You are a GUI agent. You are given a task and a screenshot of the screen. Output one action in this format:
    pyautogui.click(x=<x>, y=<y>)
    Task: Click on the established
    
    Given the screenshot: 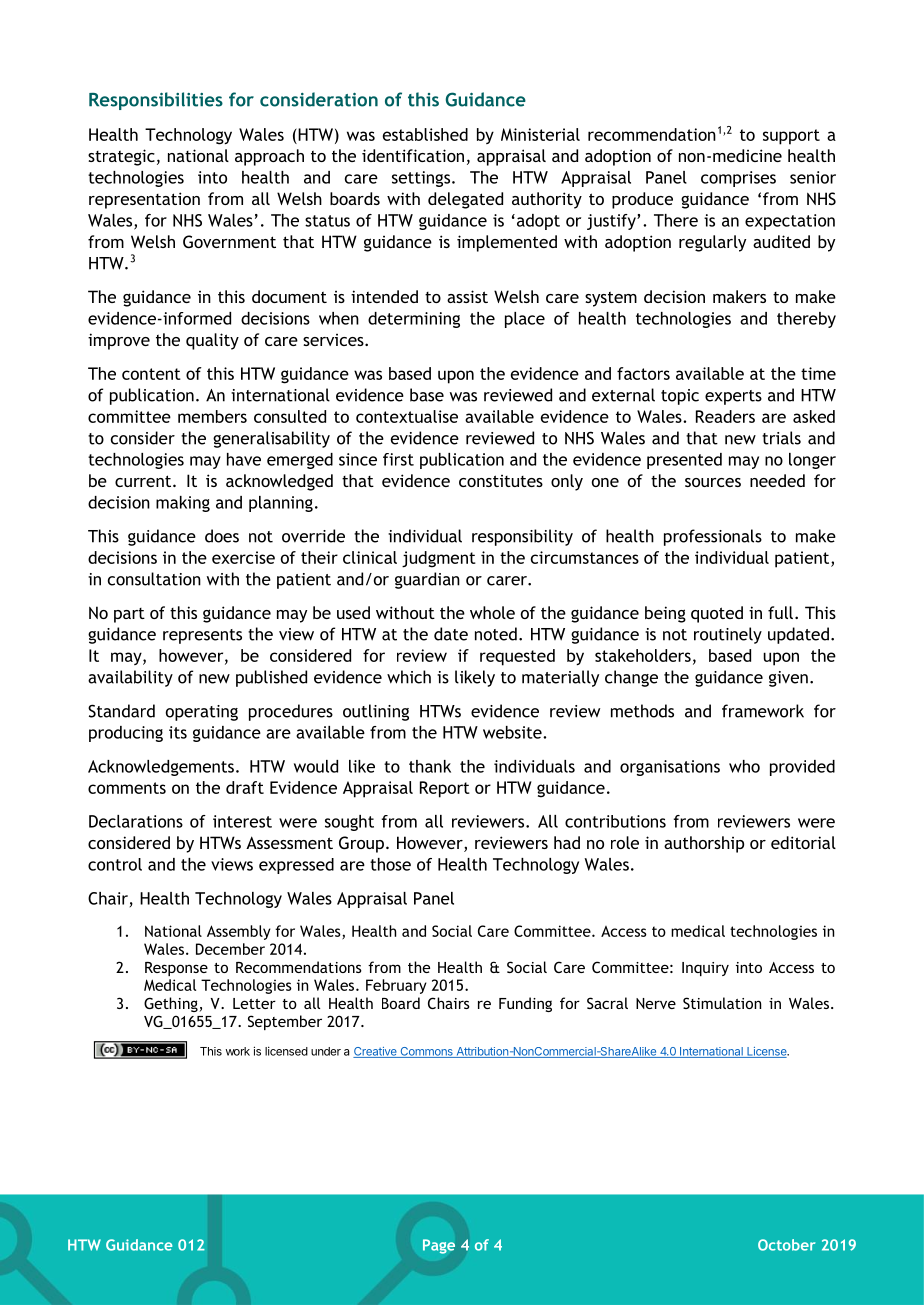 What is the action you would take?
    pyautogui.click(x=425, y=134)
